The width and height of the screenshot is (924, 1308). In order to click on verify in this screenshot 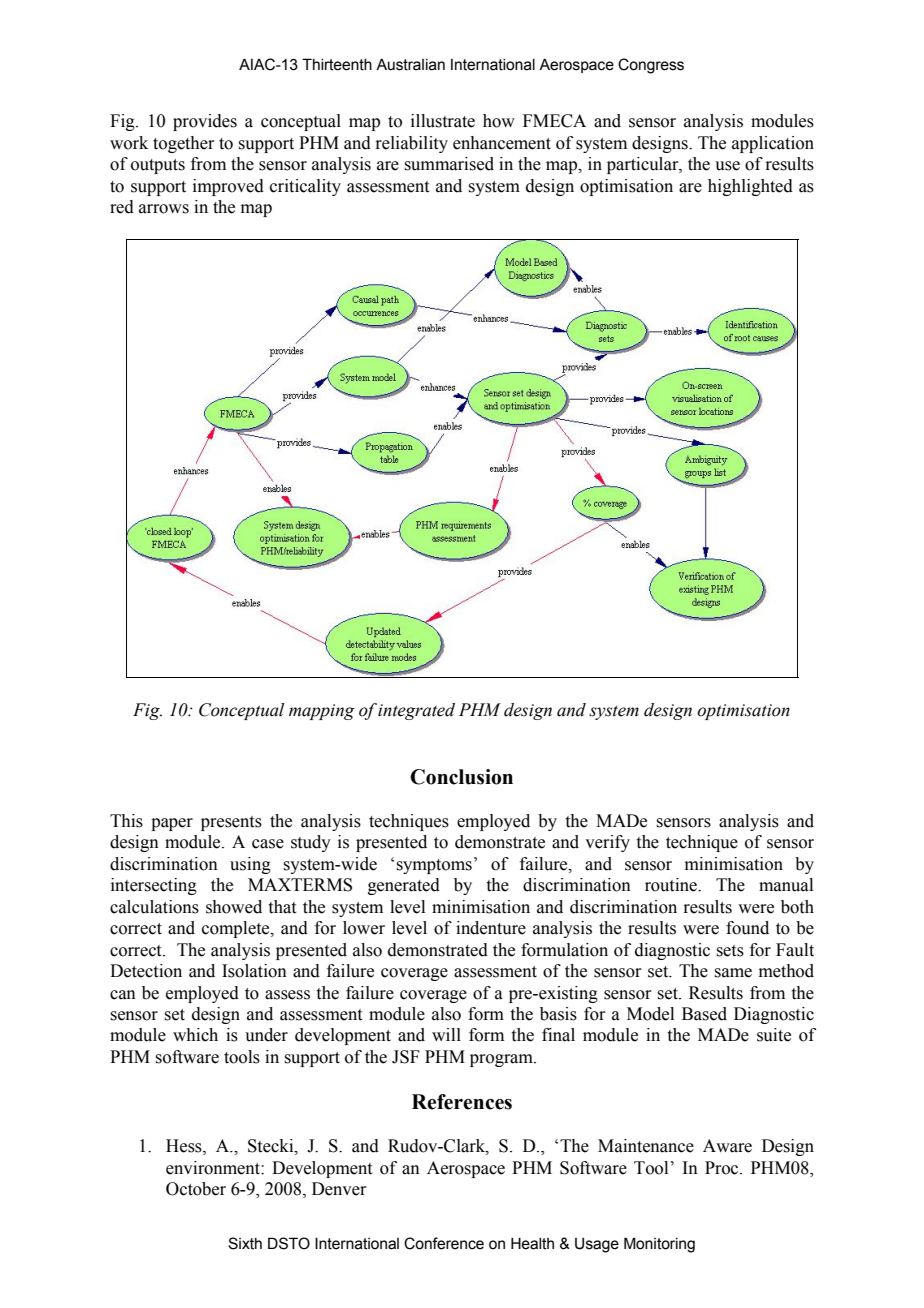, I will do `click(607, 843)`.
